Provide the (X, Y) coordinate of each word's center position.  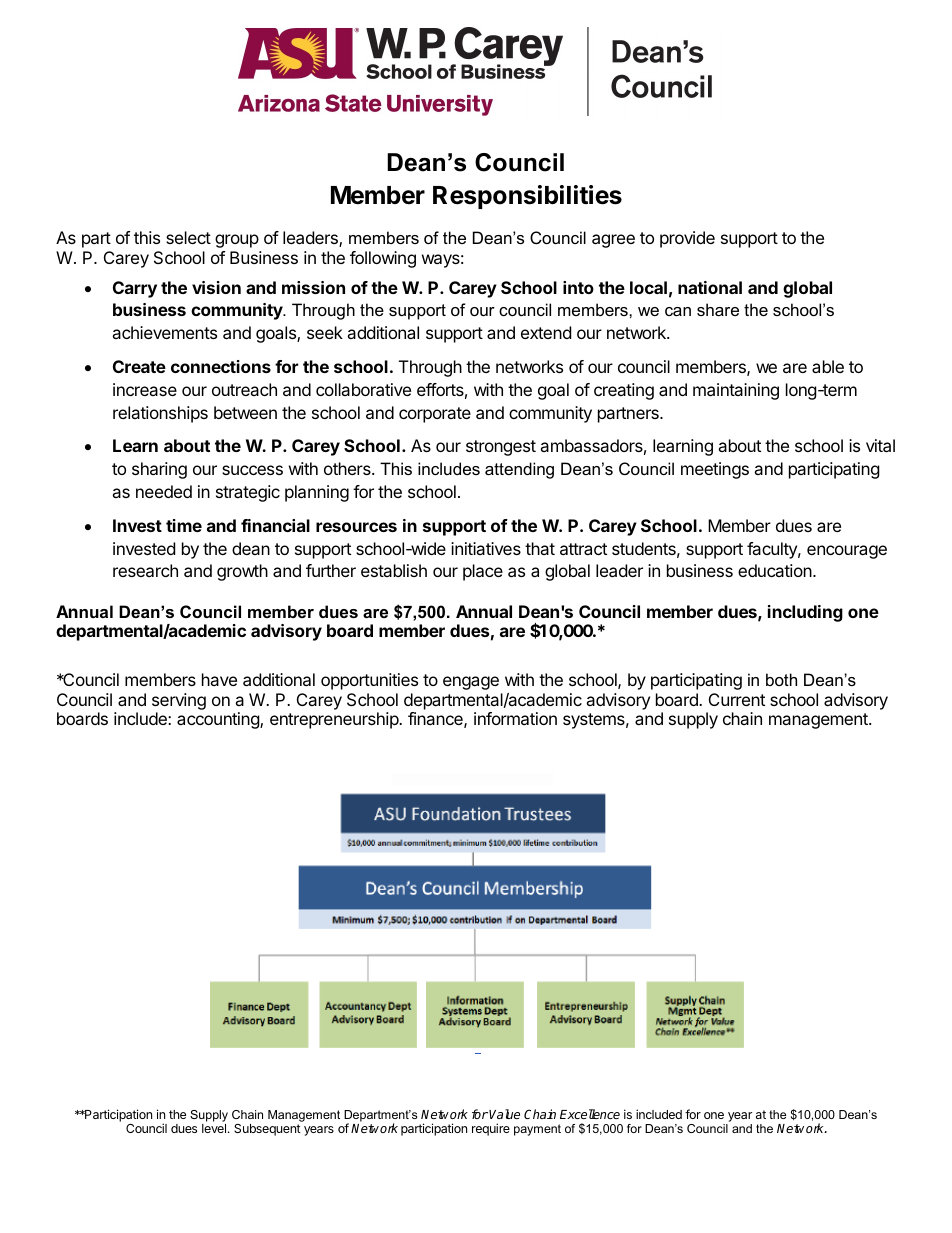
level (215, 1128)
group (237, 241)
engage (471, 683)
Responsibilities (527, 197)
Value (504, 1114)
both (781, 679)
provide (687, 239)
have (219, 679)
